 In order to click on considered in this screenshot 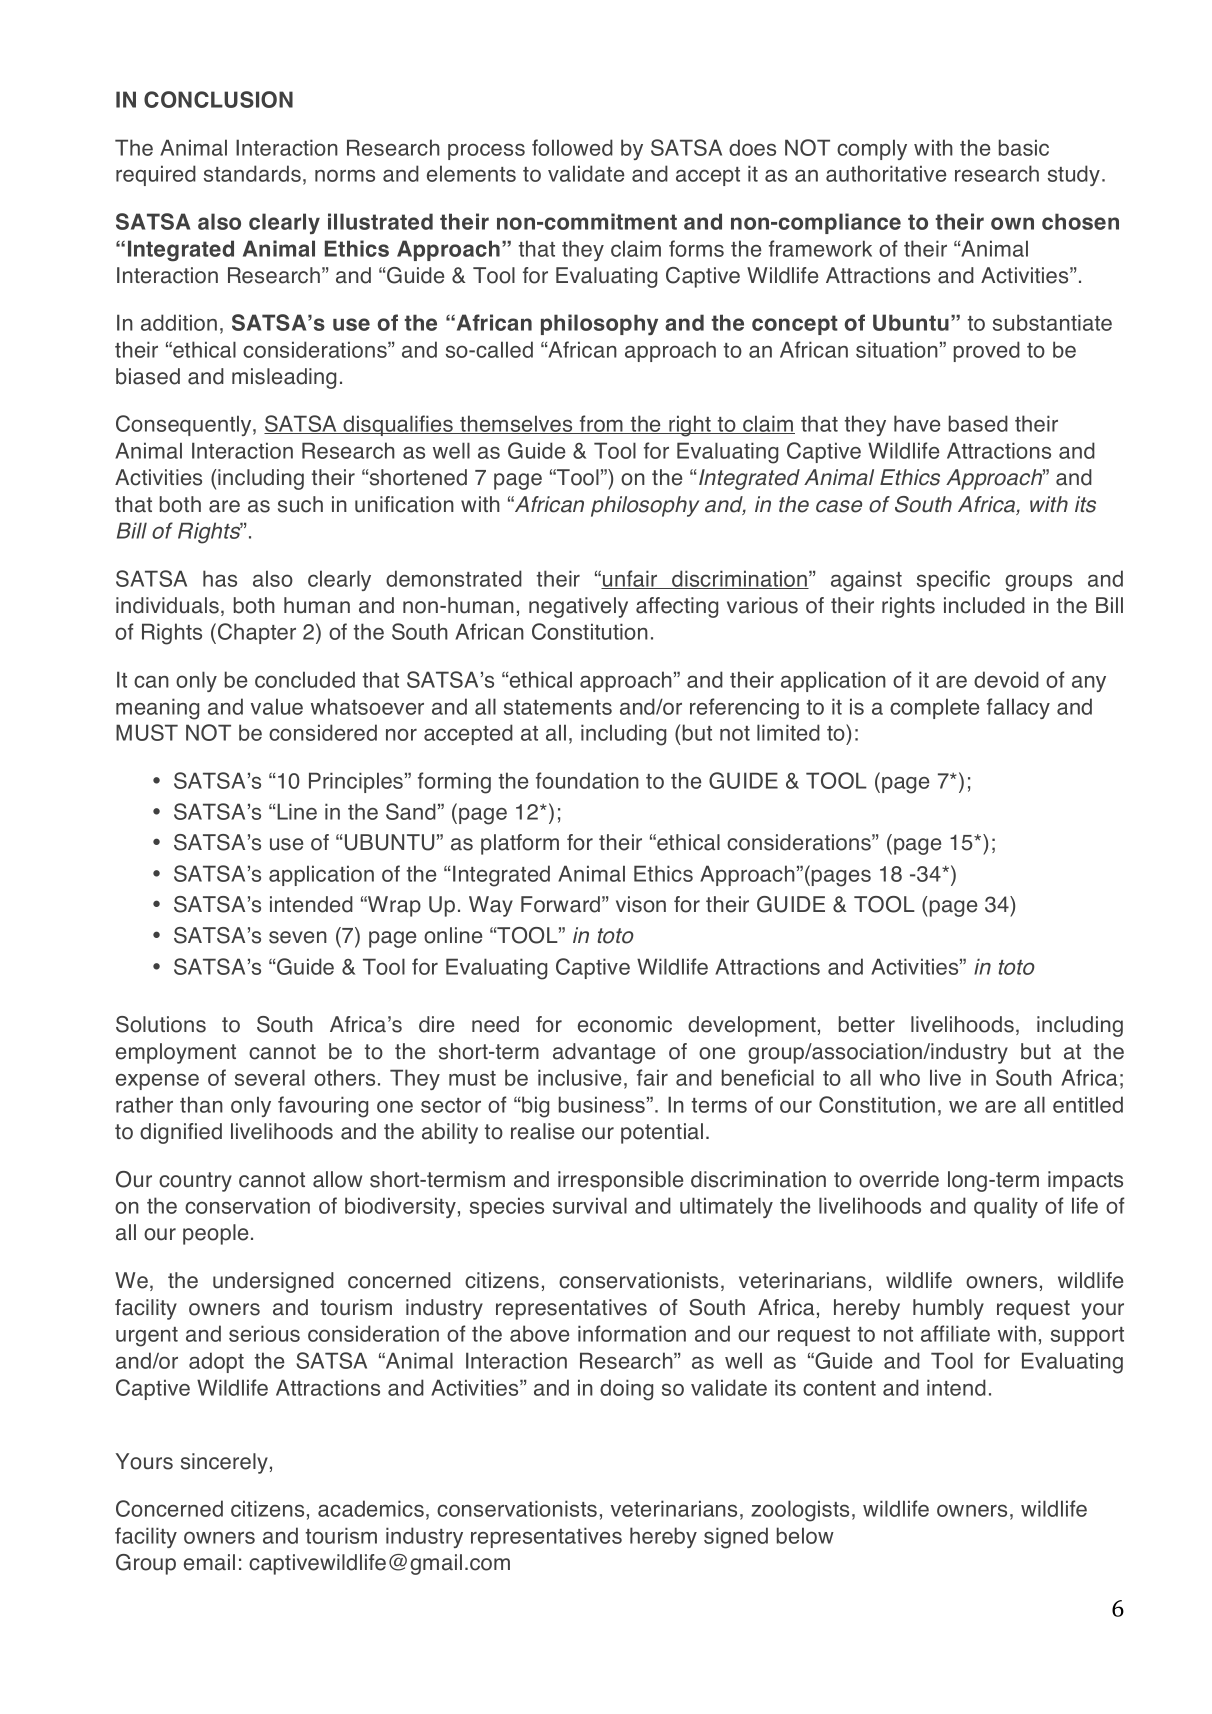, I will do `click(323, 732)`.
